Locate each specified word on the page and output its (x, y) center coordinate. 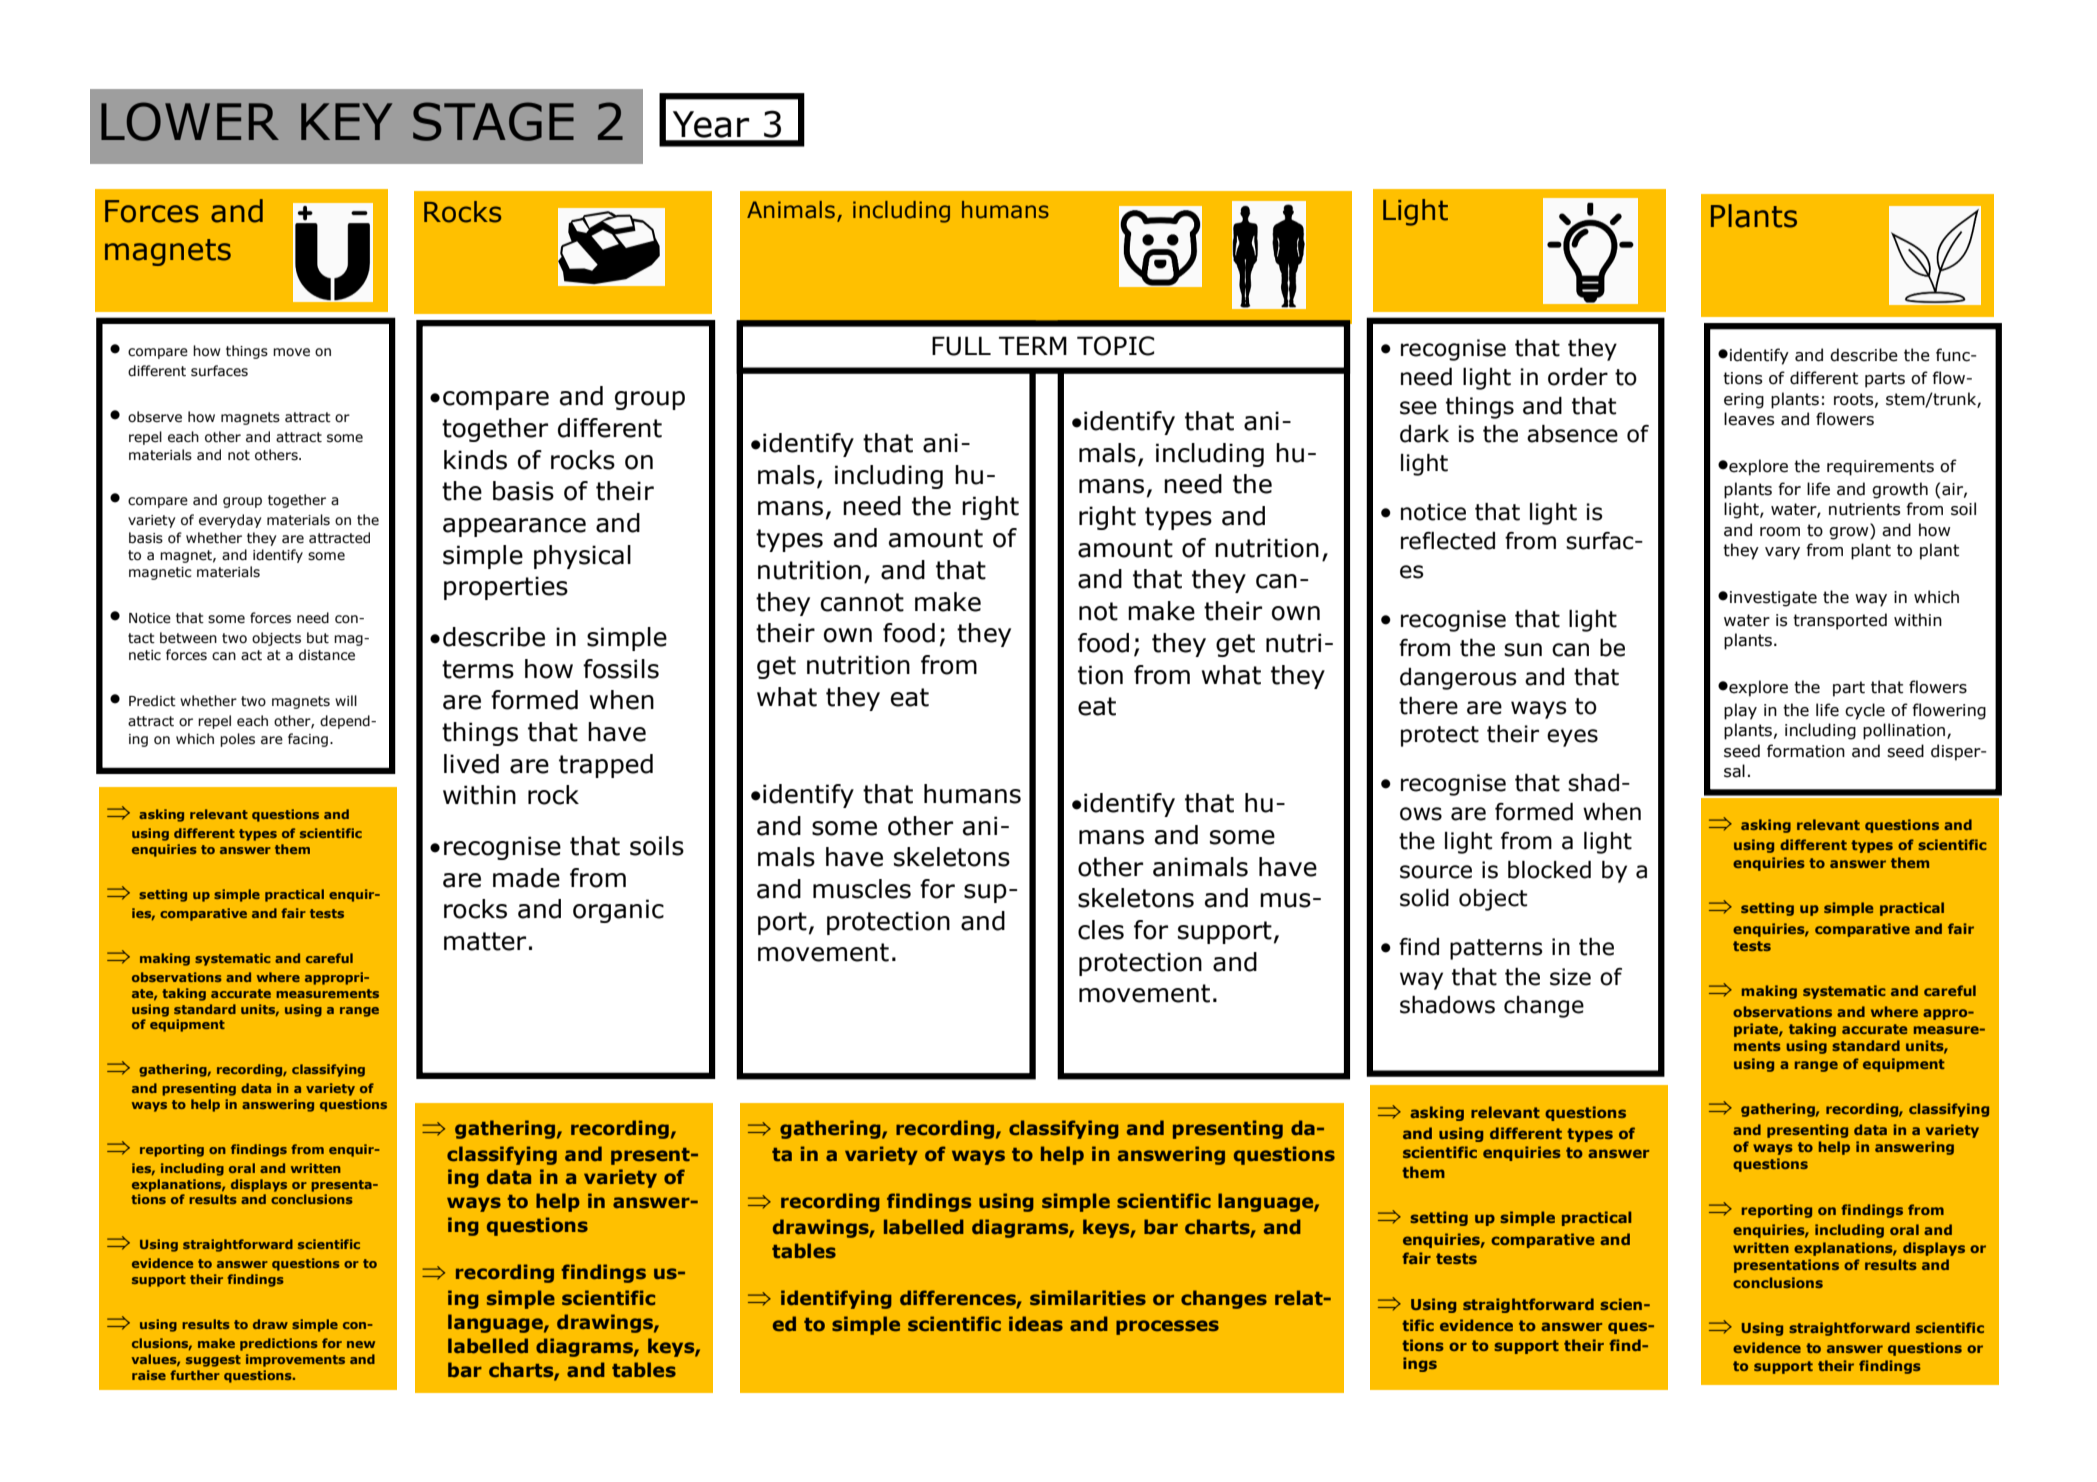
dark (1424, 434)
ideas (1036, 1323)
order (1578, 376)
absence (1572, 434)
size (1570, 977)
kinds (475, 460)
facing (308, 740)
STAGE (493, 121)
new (361, 1344)
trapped (606, 766)
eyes (1572, 738)
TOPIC (1115, 346)
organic (618, 911)
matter (485, 941)
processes (1167, 1327)
